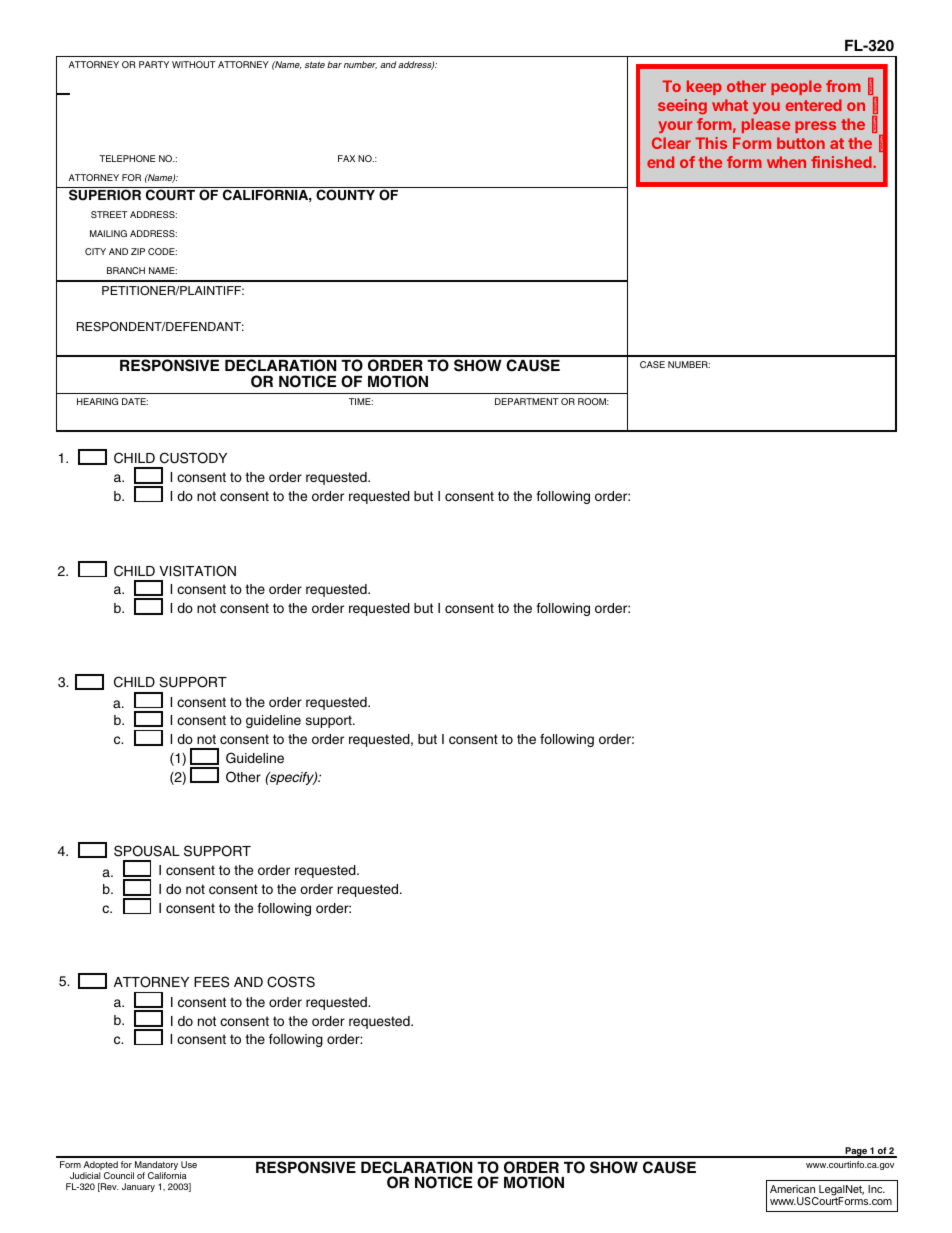 The width and height of the screenshot is (952, 1233). Describe the element at coordinates (147, 851) in the screenshot. I see `SPOUSAL` at that location.
